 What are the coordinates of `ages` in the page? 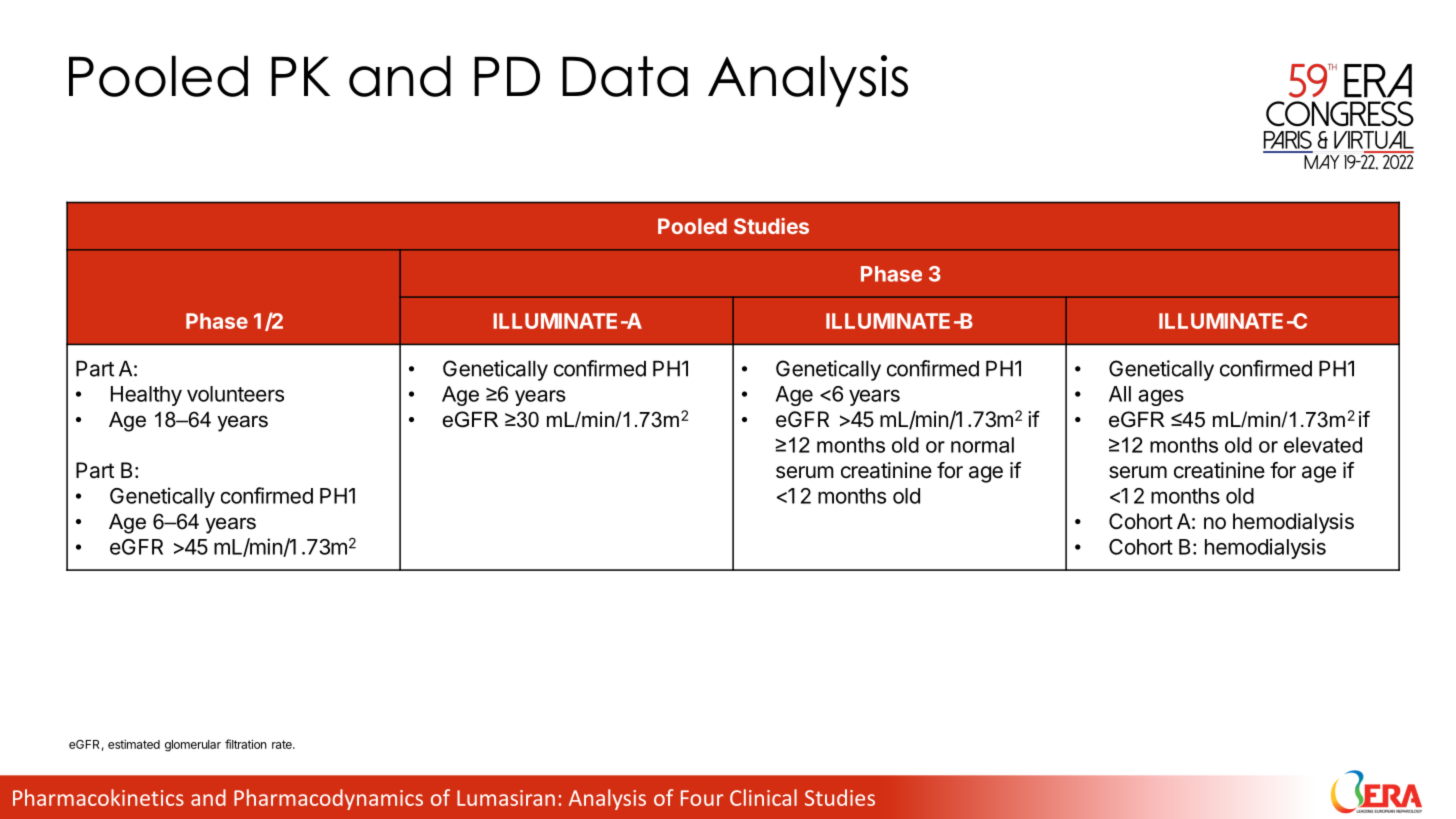 It's located at (1161, 397).
